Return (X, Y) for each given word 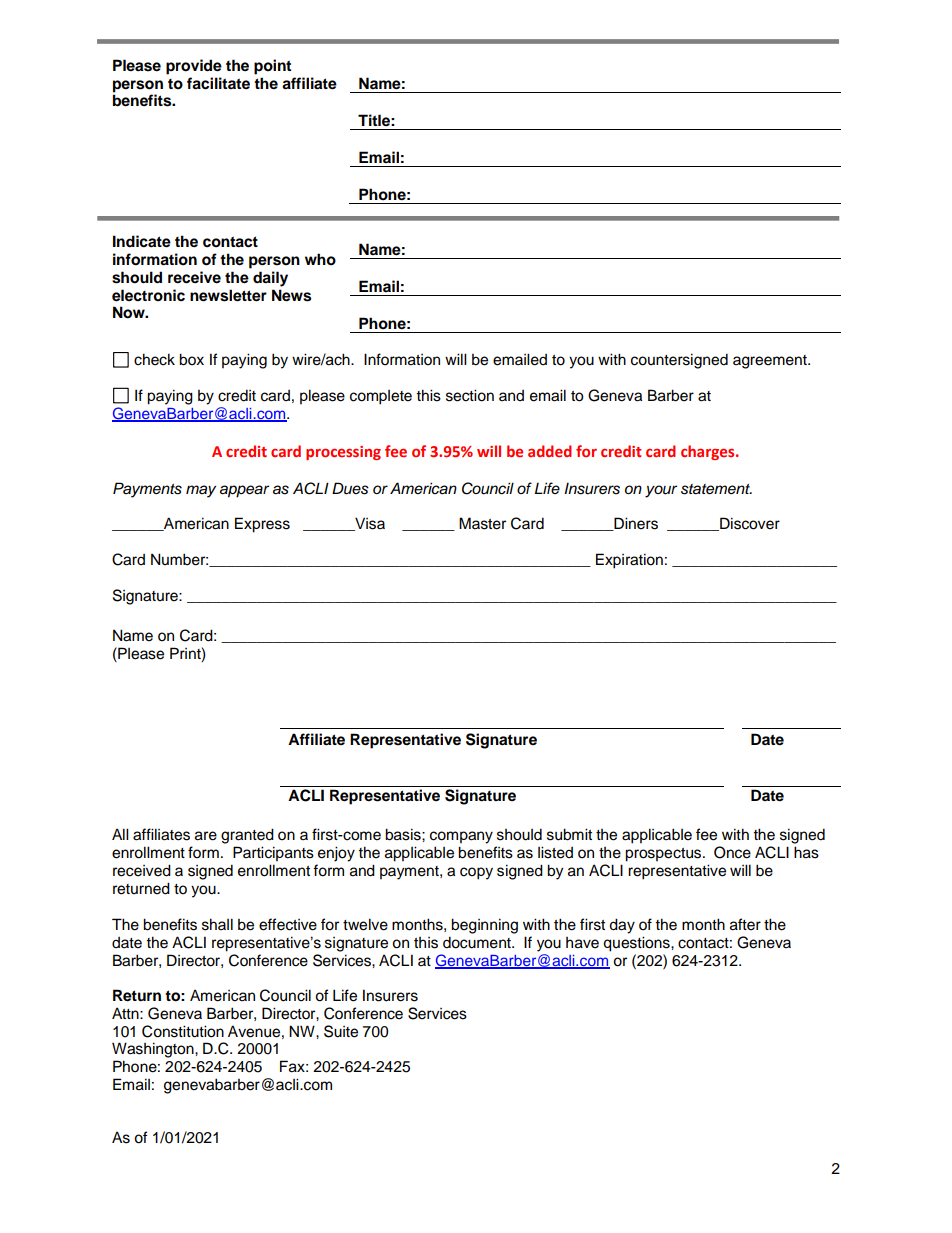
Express (262, 525)
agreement (771, 362)
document (478, 942)
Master (482, 523)
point (272, 67)
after (745, 924)
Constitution (183, 1031)
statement (716, 489)
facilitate (218, 83)
